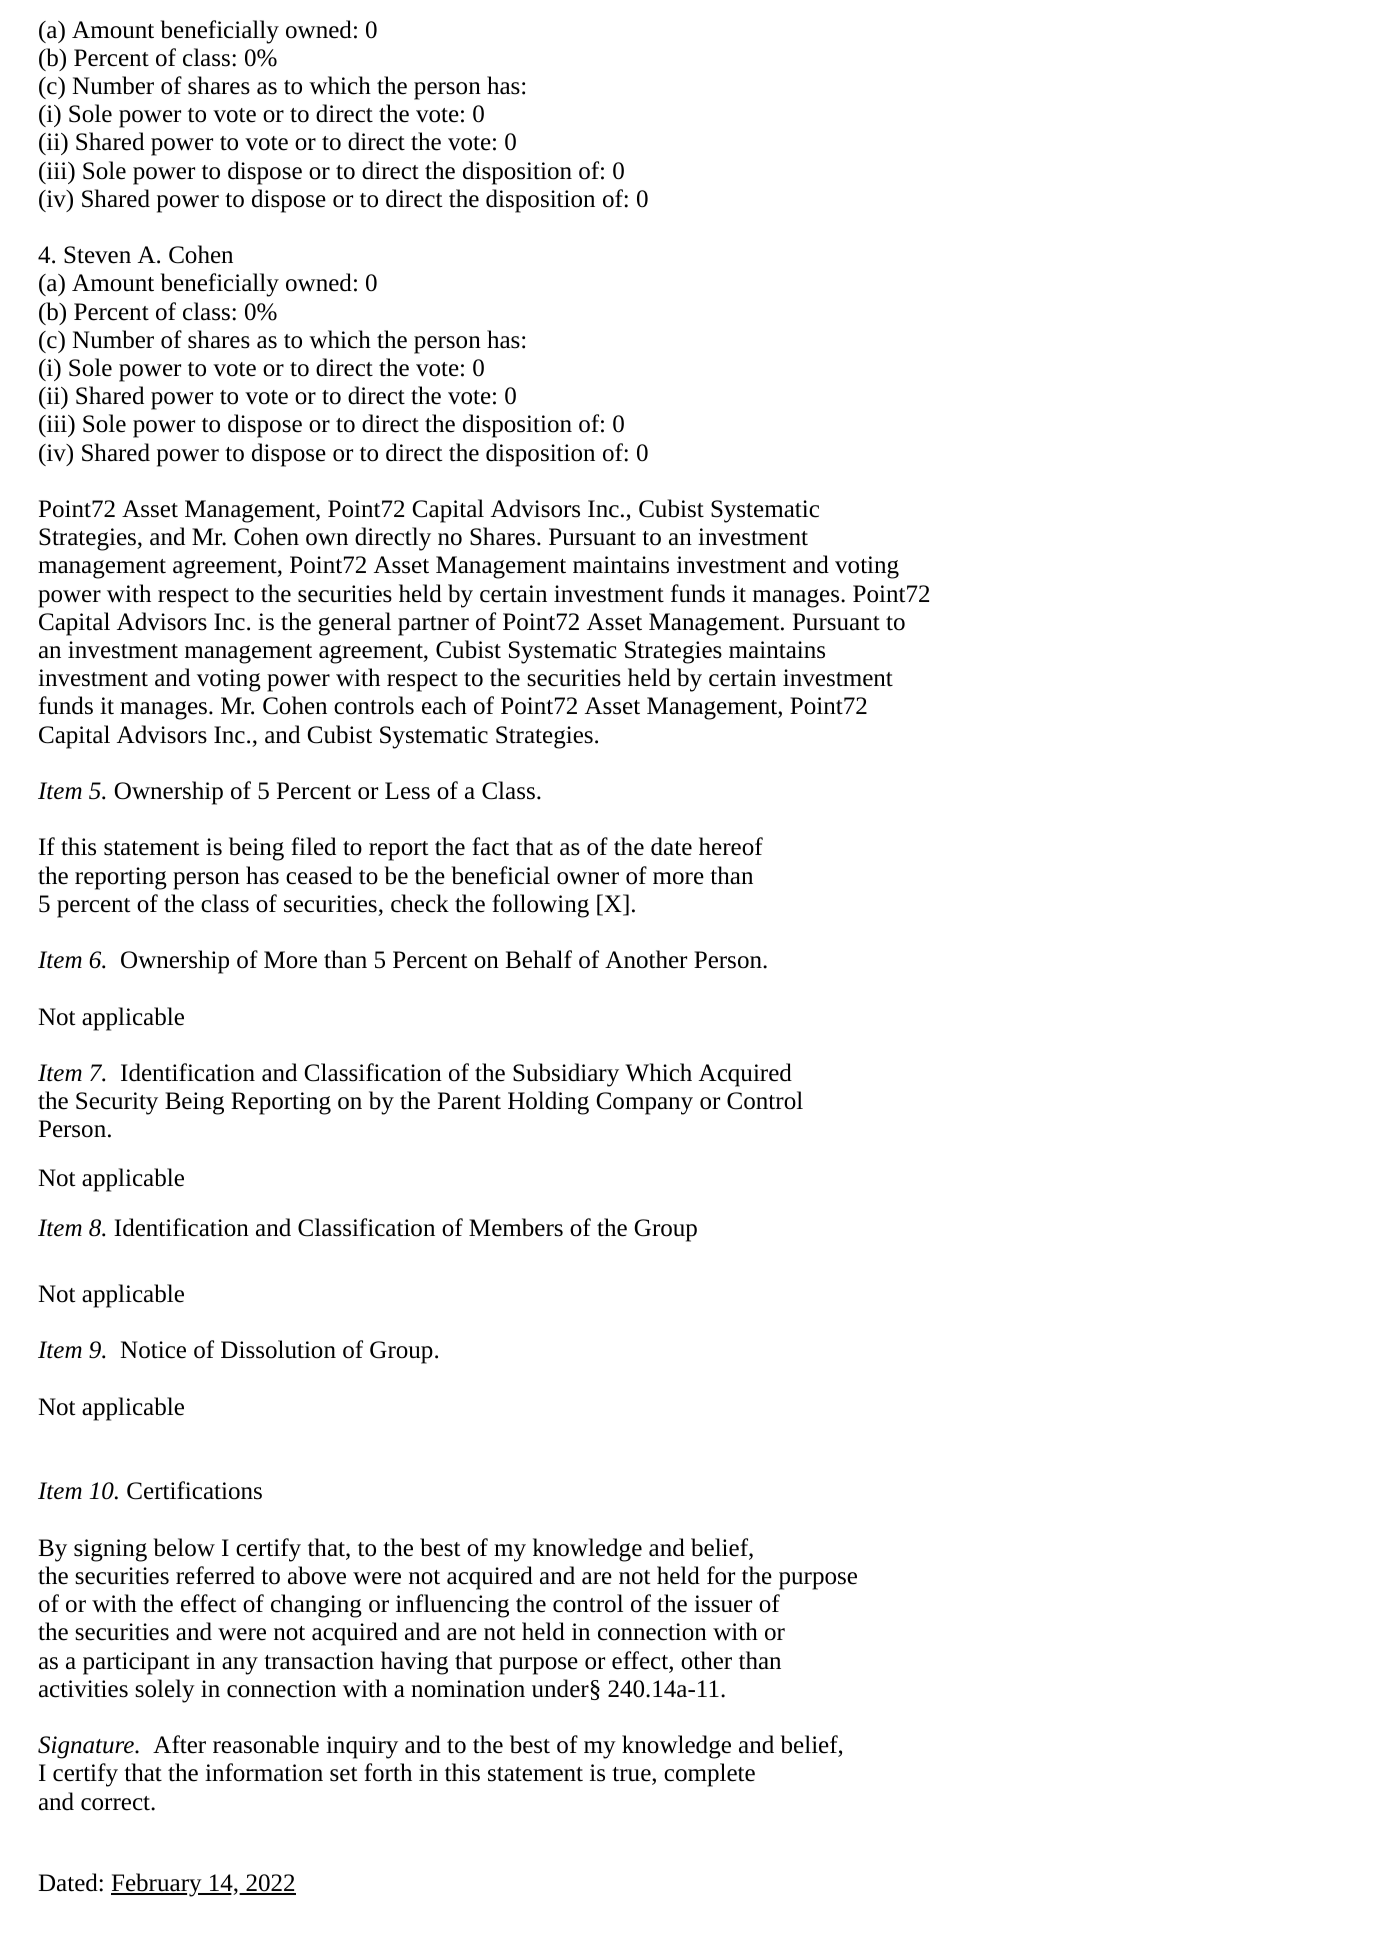 The width and height of the page is (1381, 1954). What do you see at coordinates (194, 1490) in the page?
I see `Certifications` at bounding box center [194, 1490].
